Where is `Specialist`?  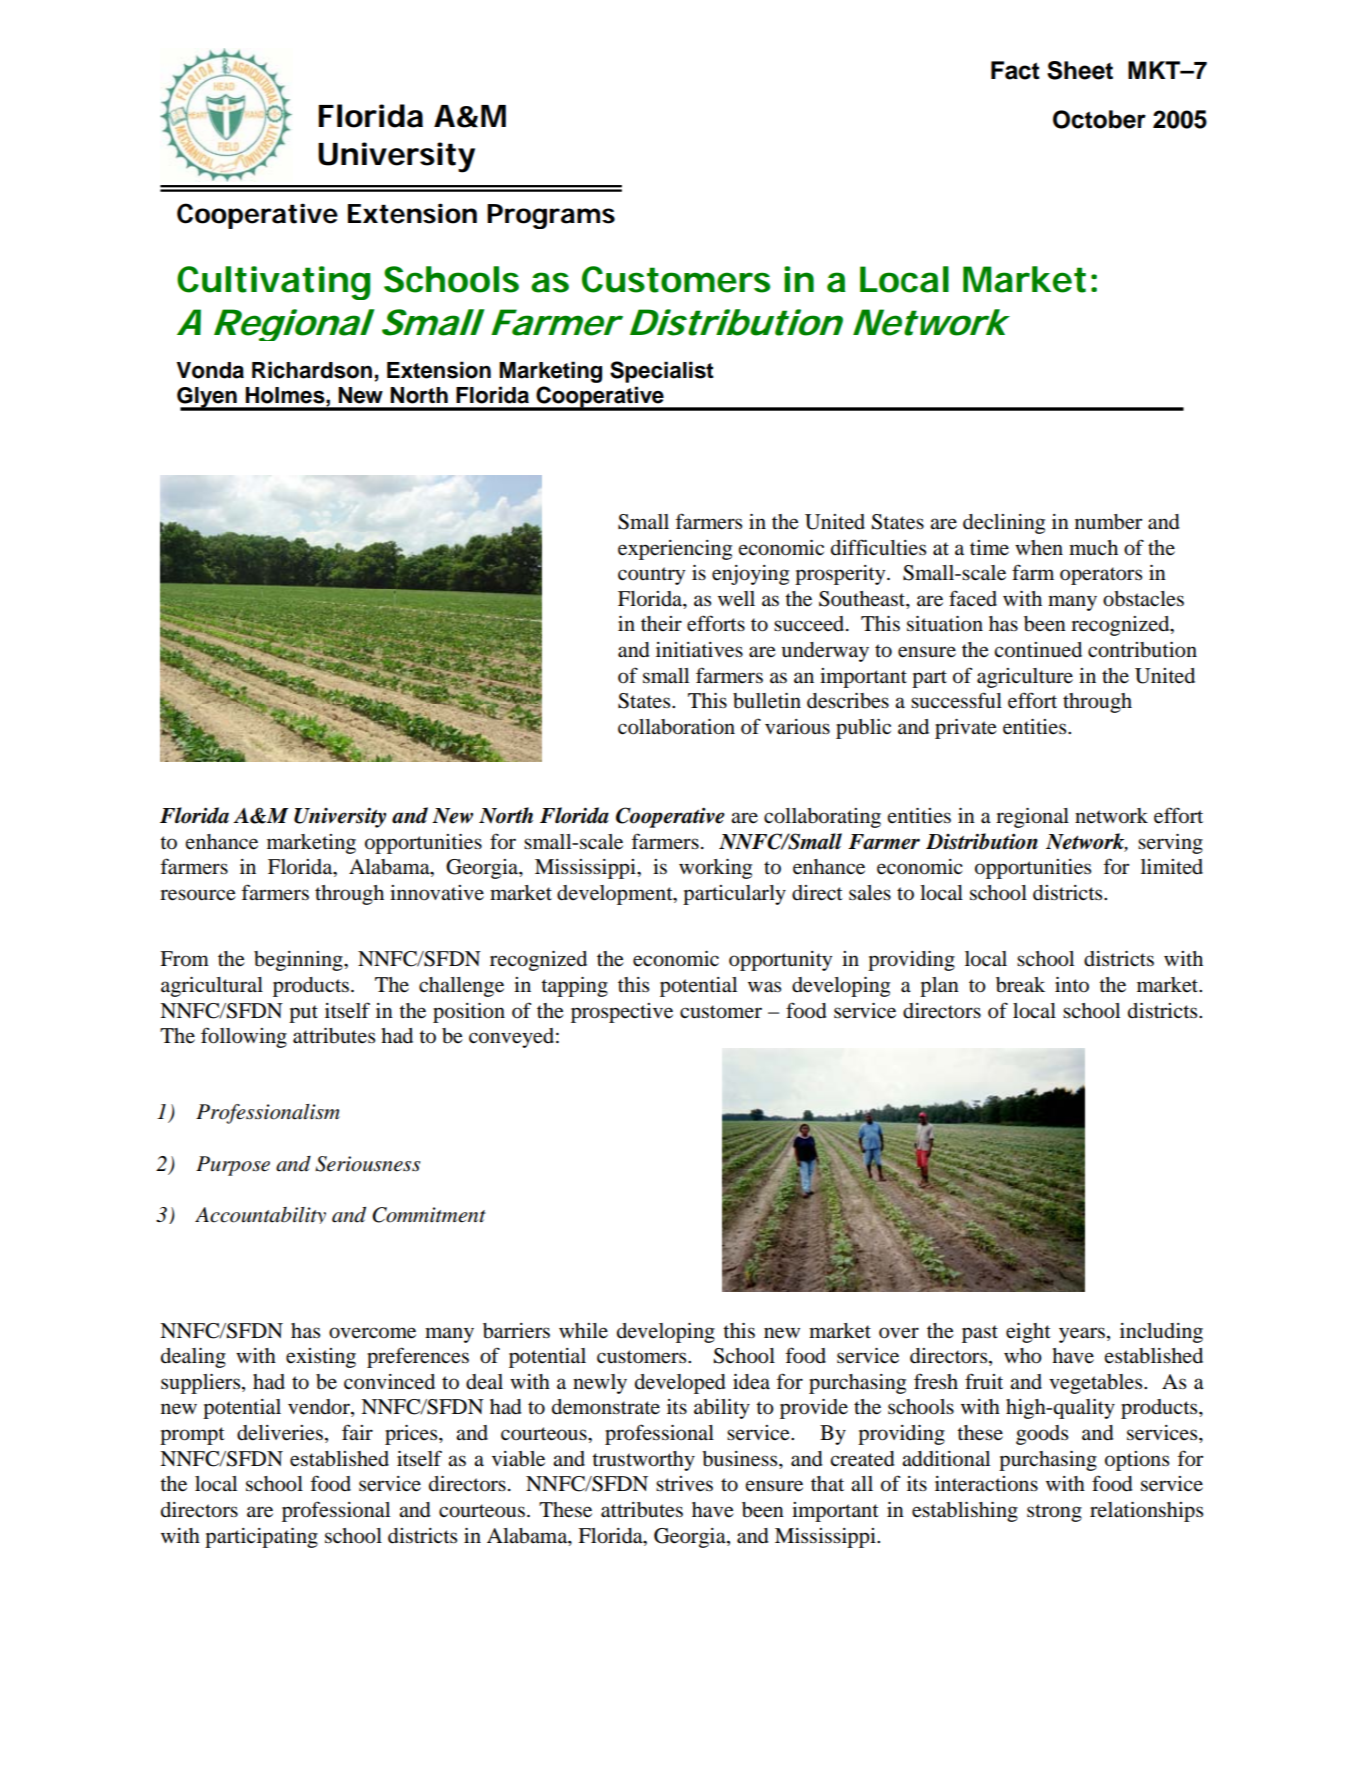
Specialist is located at coordinates (662, 372).
